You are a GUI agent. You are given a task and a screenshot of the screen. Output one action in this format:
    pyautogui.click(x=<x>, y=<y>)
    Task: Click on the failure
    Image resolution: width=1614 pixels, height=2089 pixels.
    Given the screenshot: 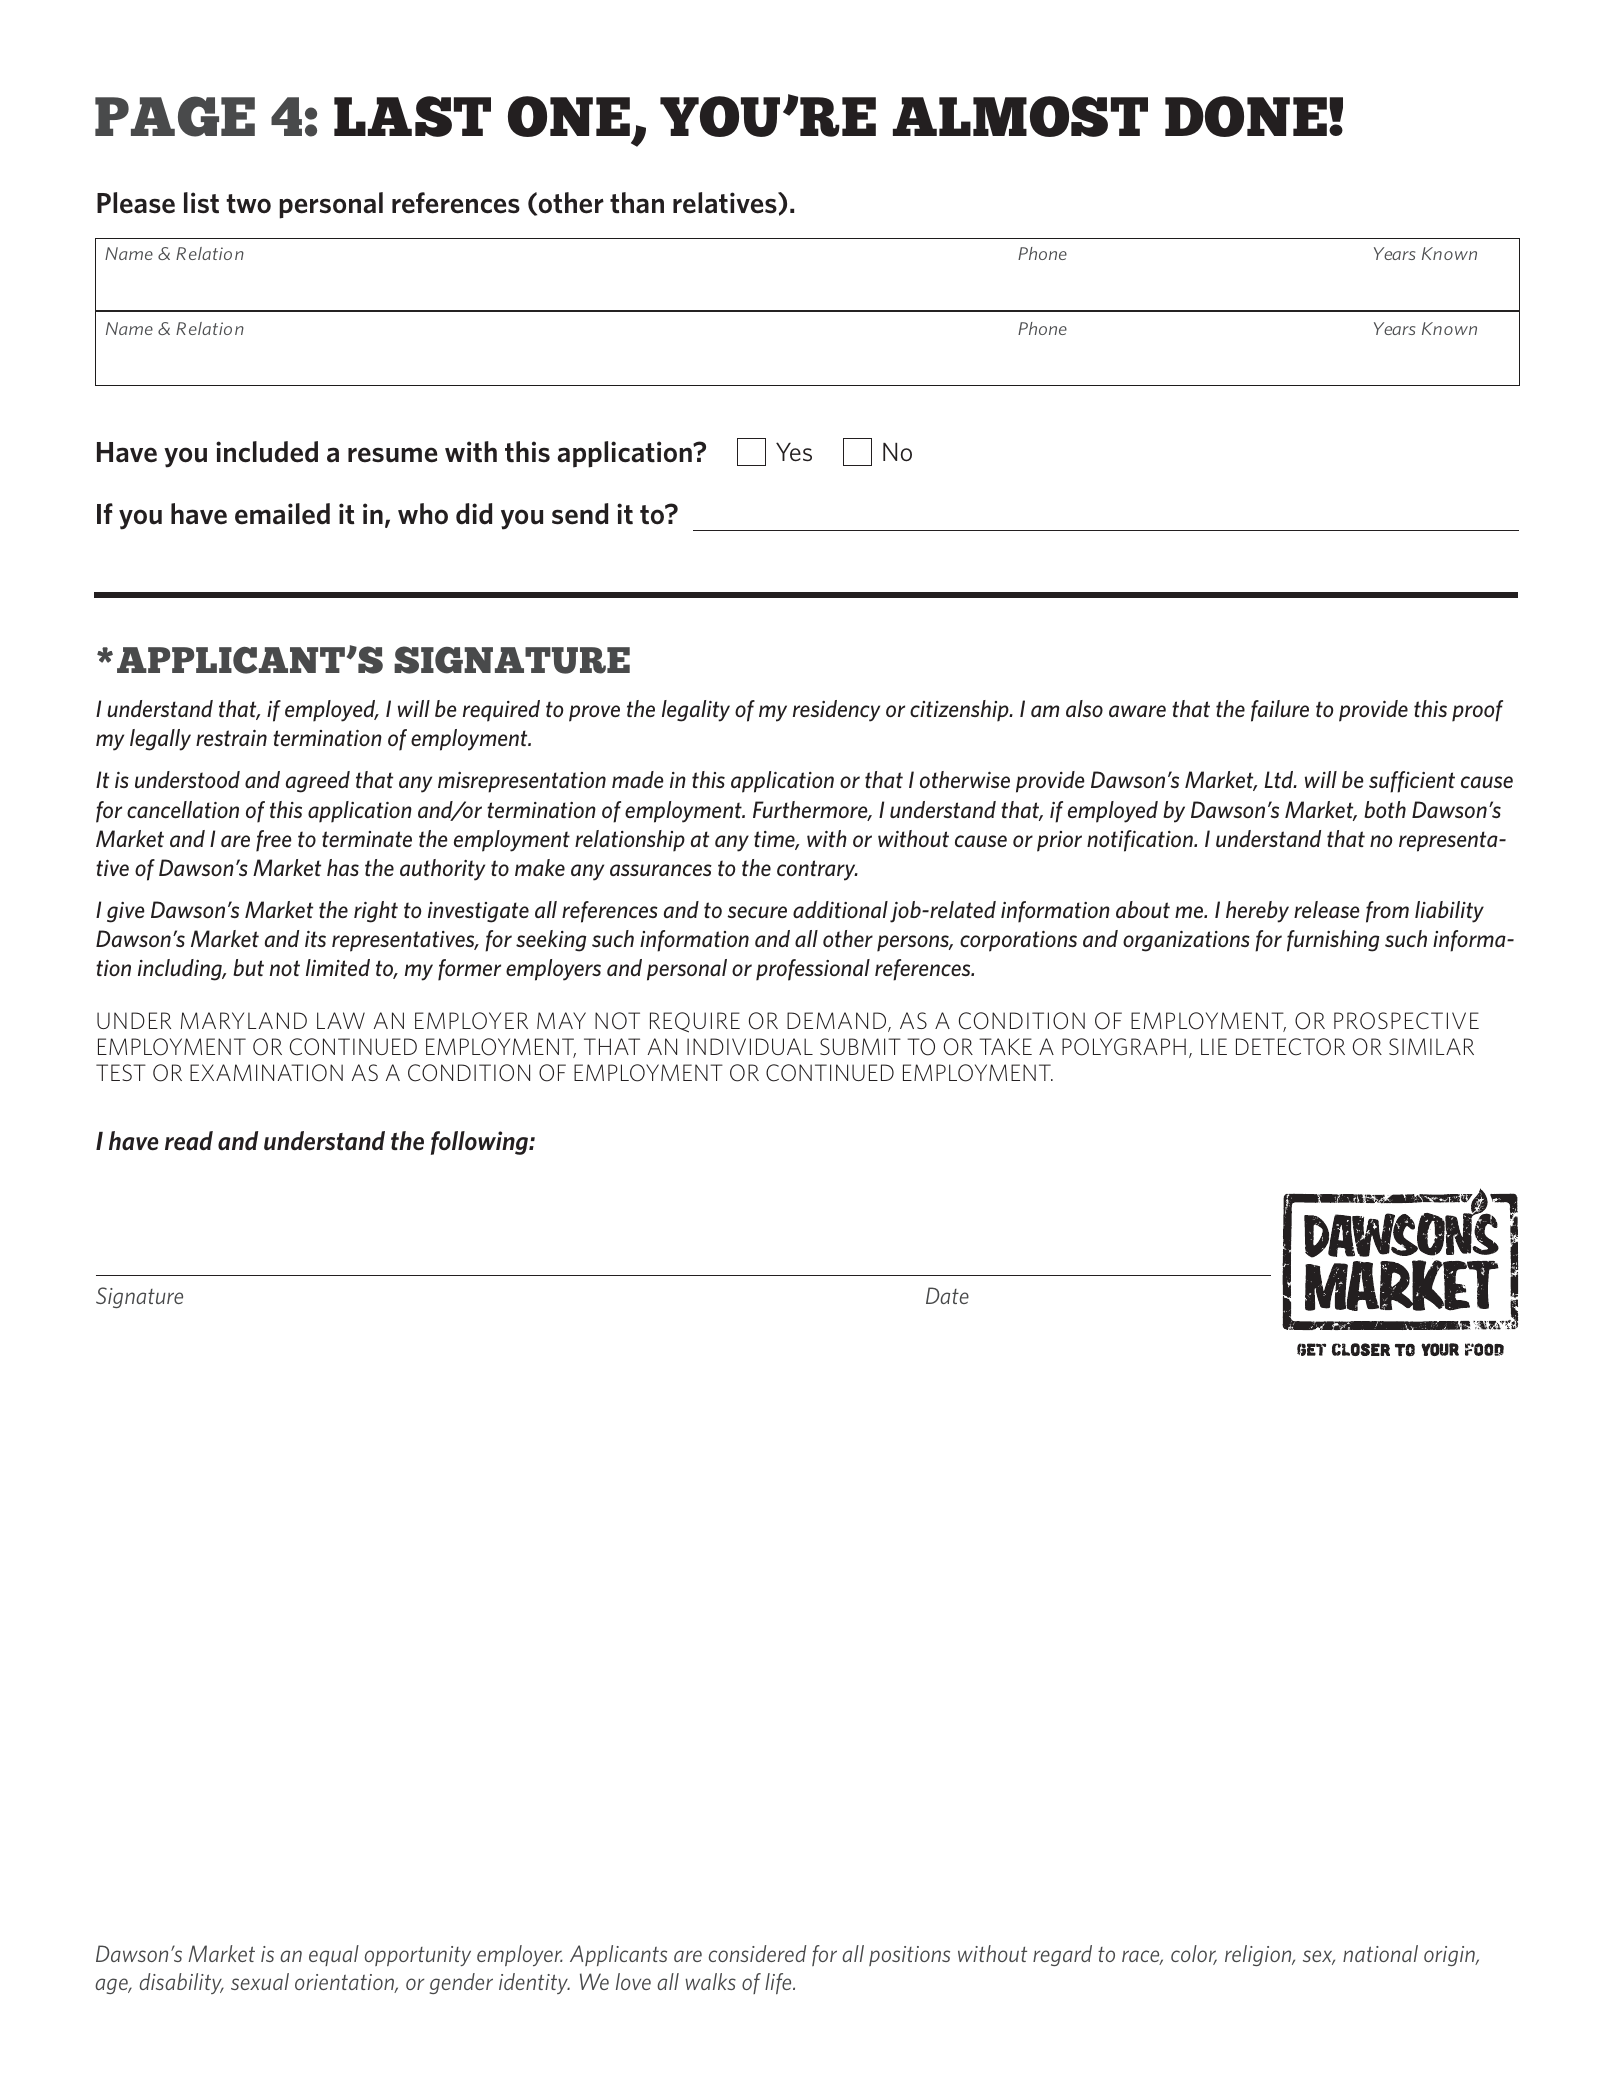 What is the action you would take?
    pyautogui.click(x=1280, y=711)
